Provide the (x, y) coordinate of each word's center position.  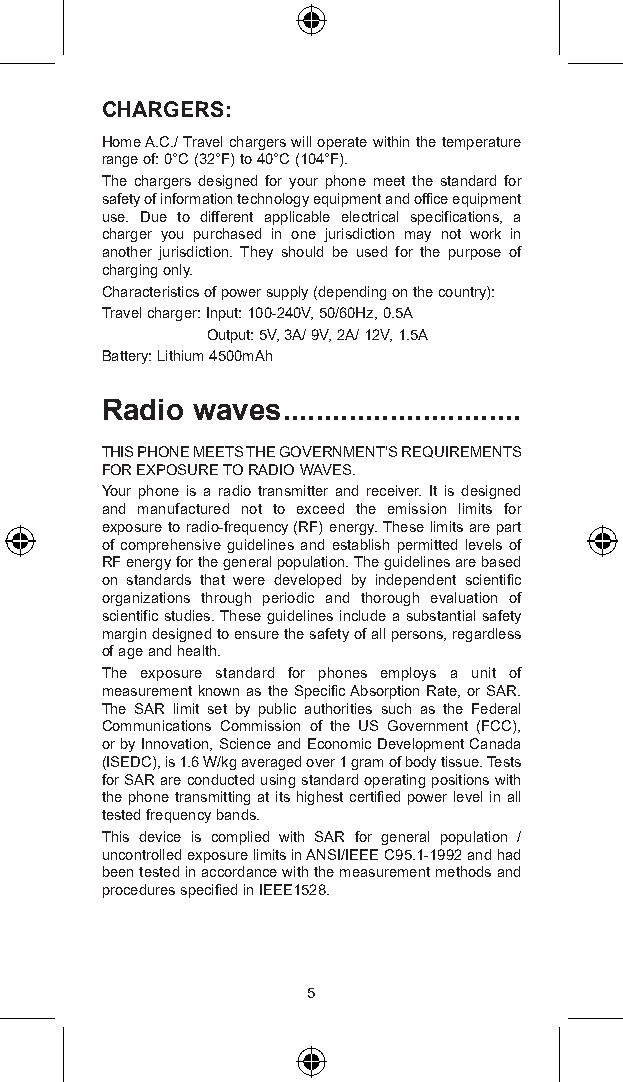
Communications (157, 725)
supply (287, 293)
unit (484, 672)
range (120, 161)
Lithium (180, 355)
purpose (475, 254)
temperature (481, 143)
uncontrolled (142, 854)
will (301, 141)
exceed (320, 508)
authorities (338, 708)
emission (417, 508)
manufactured (183, 508)
